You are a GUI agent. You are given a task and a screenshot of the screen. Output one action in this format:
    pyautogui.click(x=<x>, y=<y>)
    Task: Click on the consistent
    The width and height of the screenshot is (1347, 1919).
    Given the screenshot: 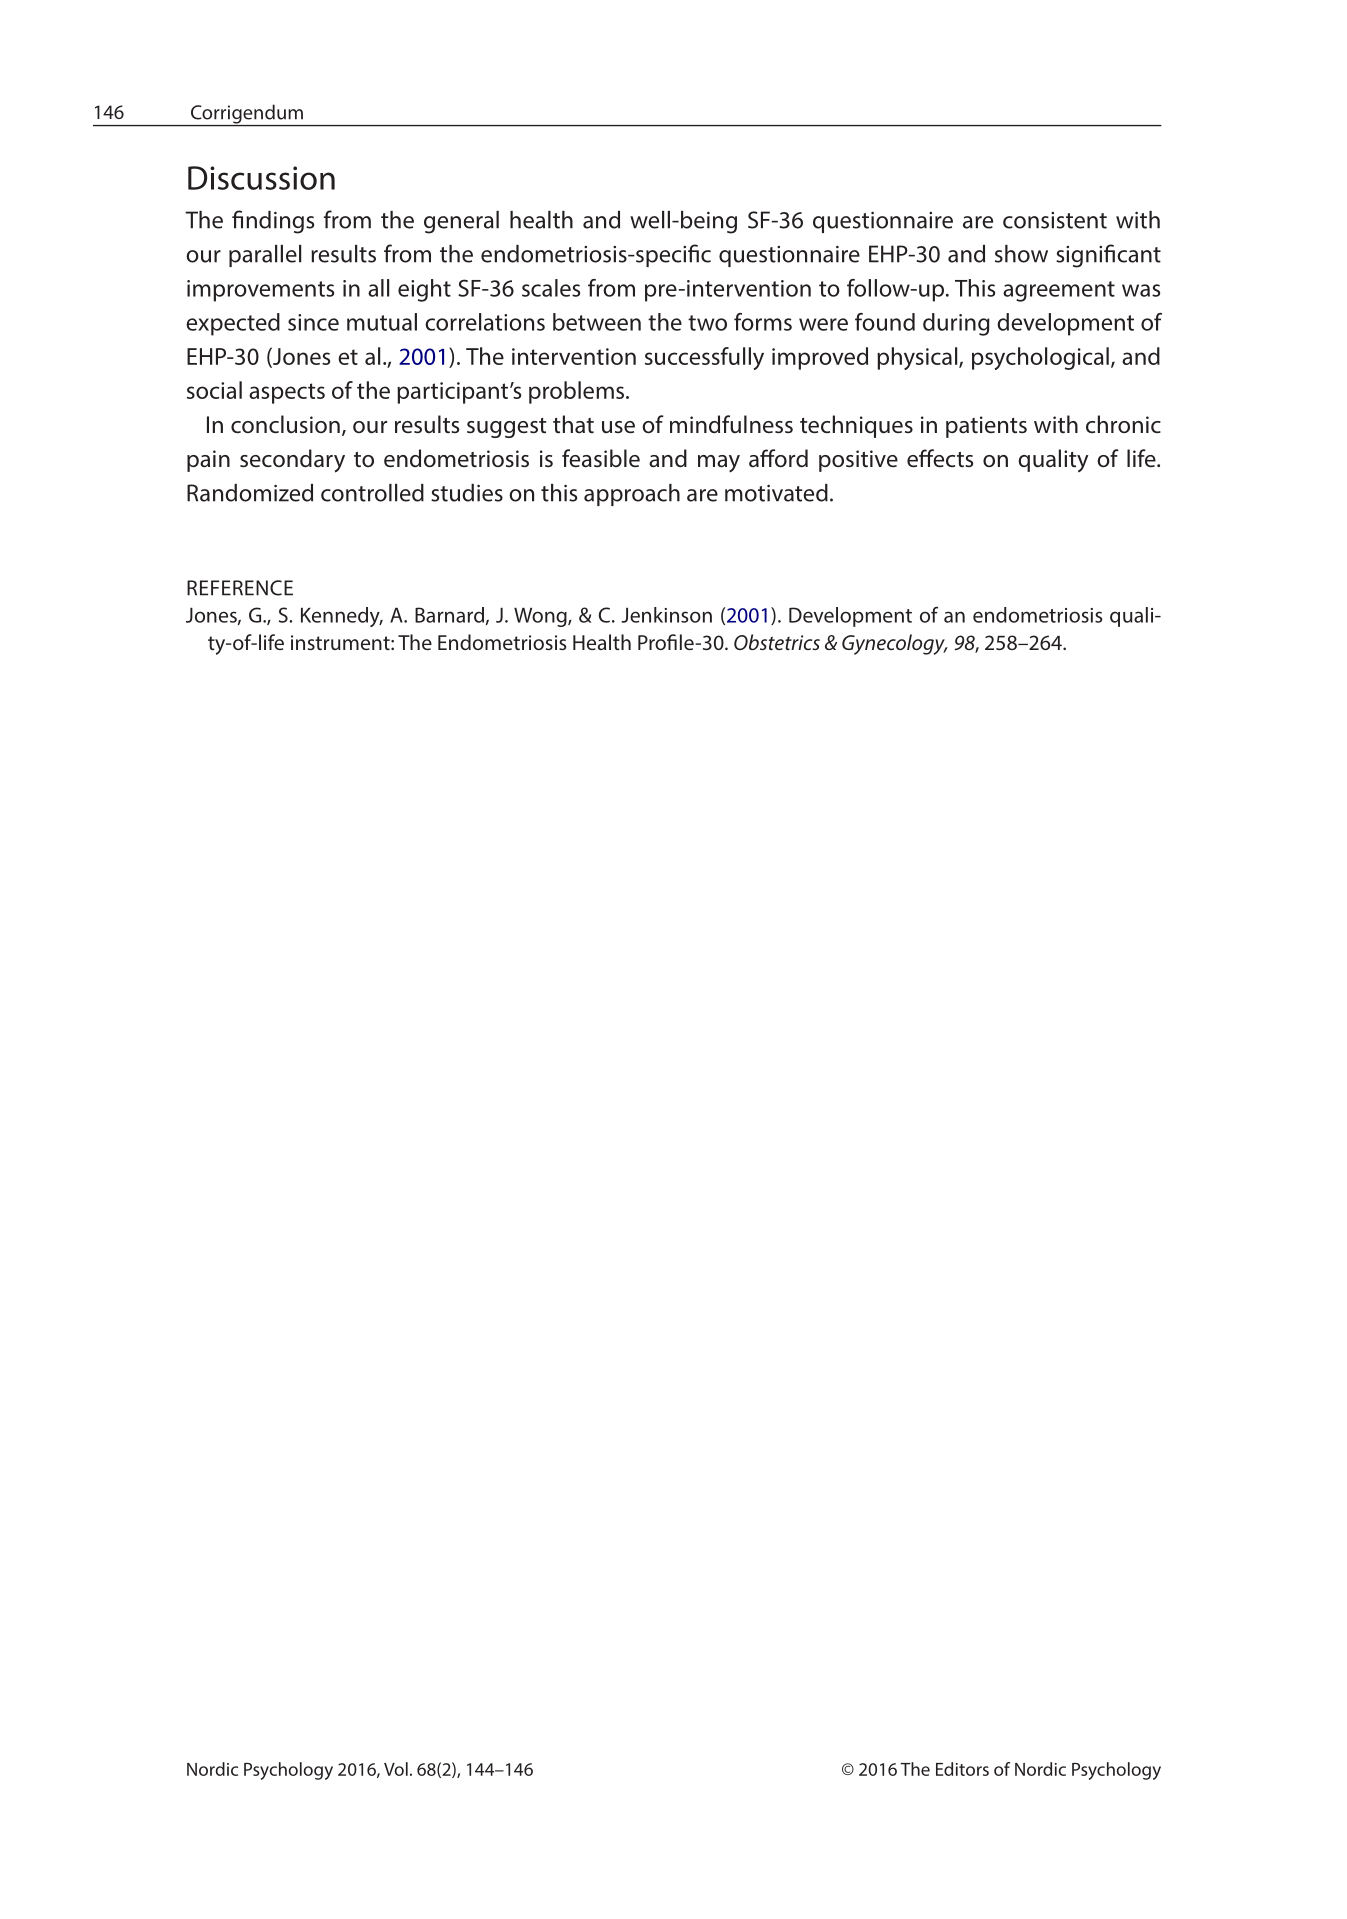 What is the action you would take?
    pyautogui.click(x=1055, y=220)
